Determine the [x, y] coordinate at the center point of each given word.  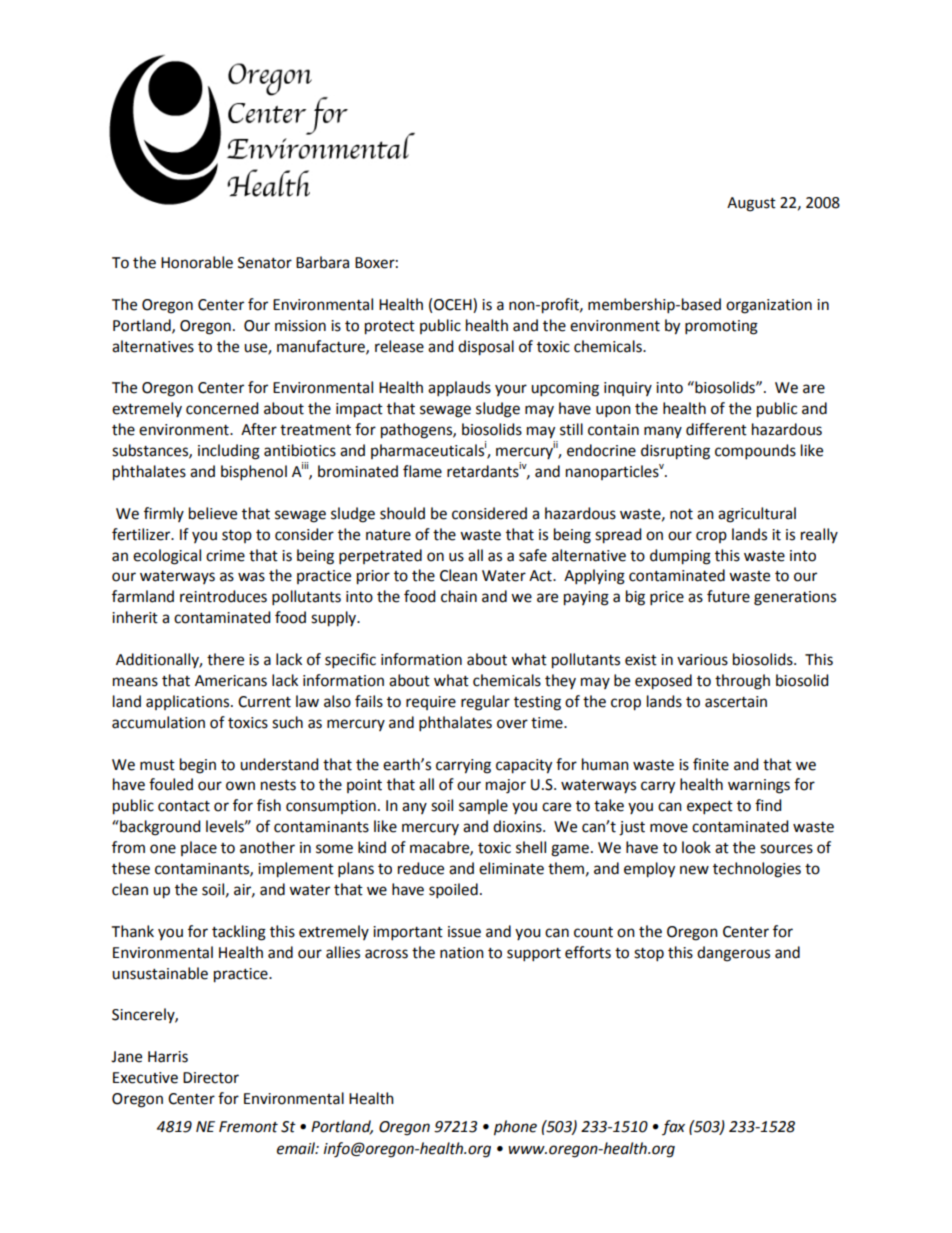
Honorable [197, 262]
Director [211, 1078]
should [402, 513]
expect [710, 807]
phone [515, 1128]
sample [483, 806]
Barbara [322, 262]
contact [184, 806]
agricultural [757, 515]
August [751, 204]
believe [213, 513]
